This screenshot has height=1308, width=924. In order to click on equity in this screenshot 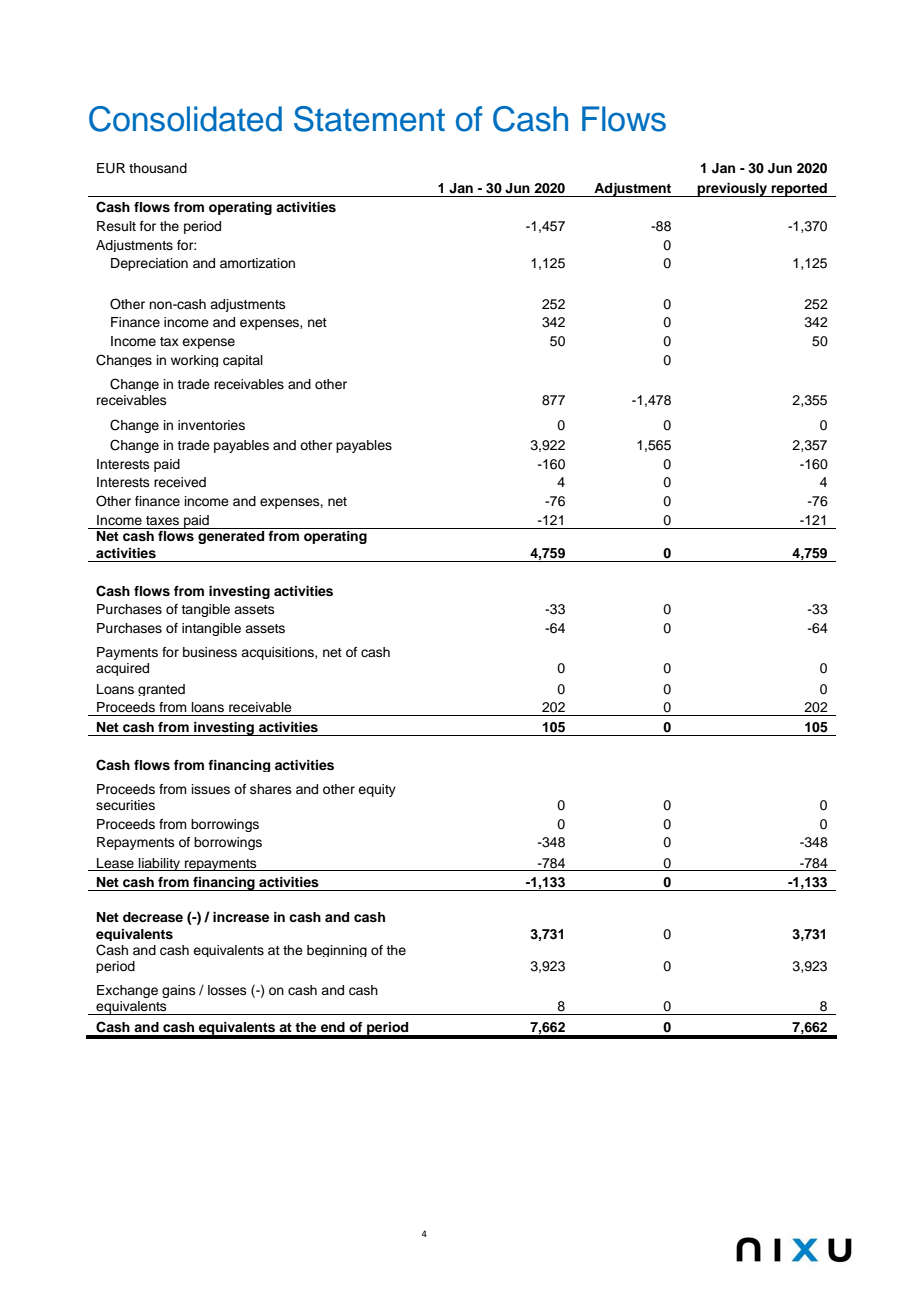, I will do `click(377, 790)`.
